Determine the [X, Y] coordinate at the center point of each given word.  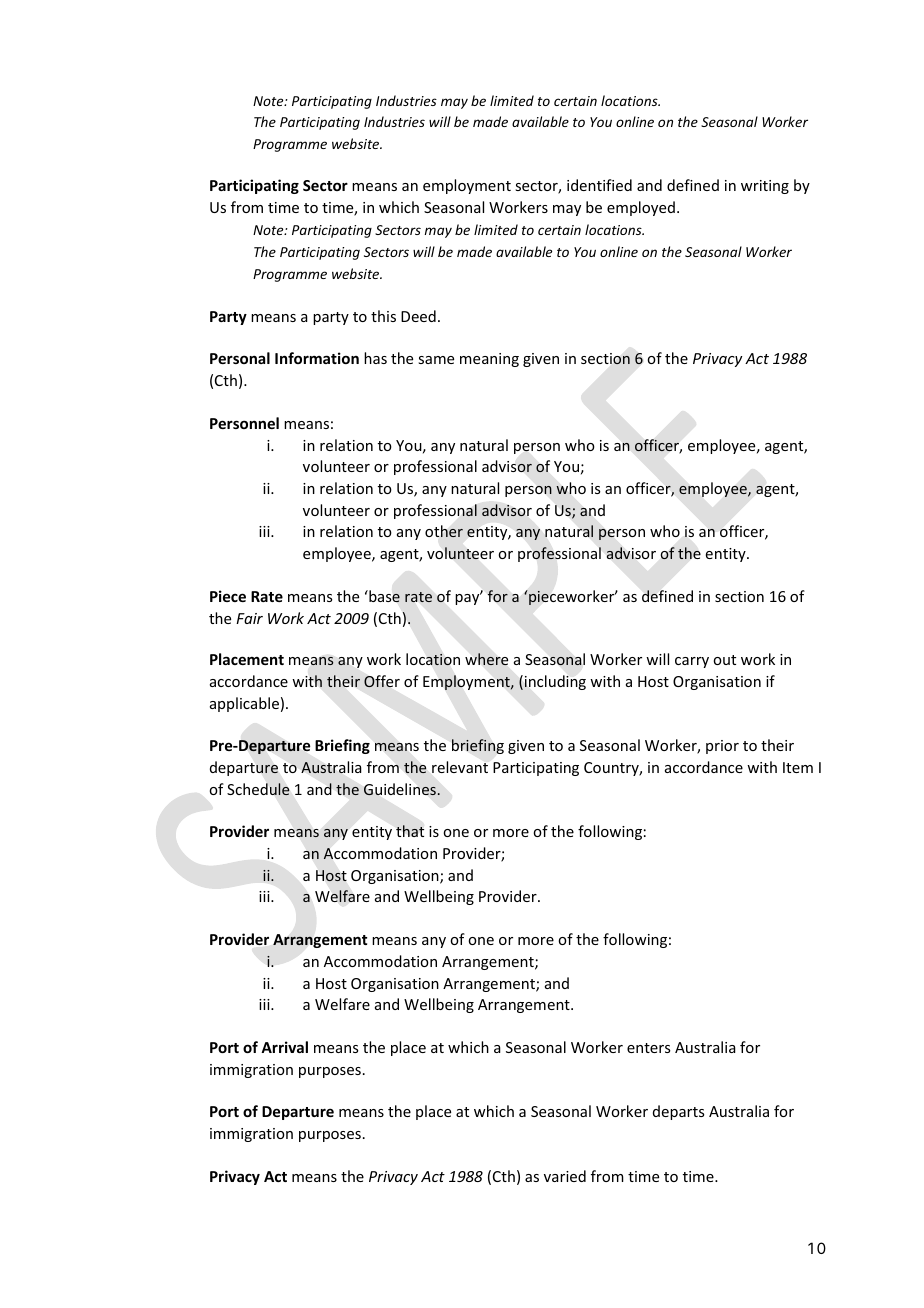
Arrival [284, 1047]
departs [678, 1112]
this [383, 316]
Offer [382, 681]
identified [599, 185]
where [486, 659]
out [724, 660]
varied [565, 1176]
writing [765, 187]
